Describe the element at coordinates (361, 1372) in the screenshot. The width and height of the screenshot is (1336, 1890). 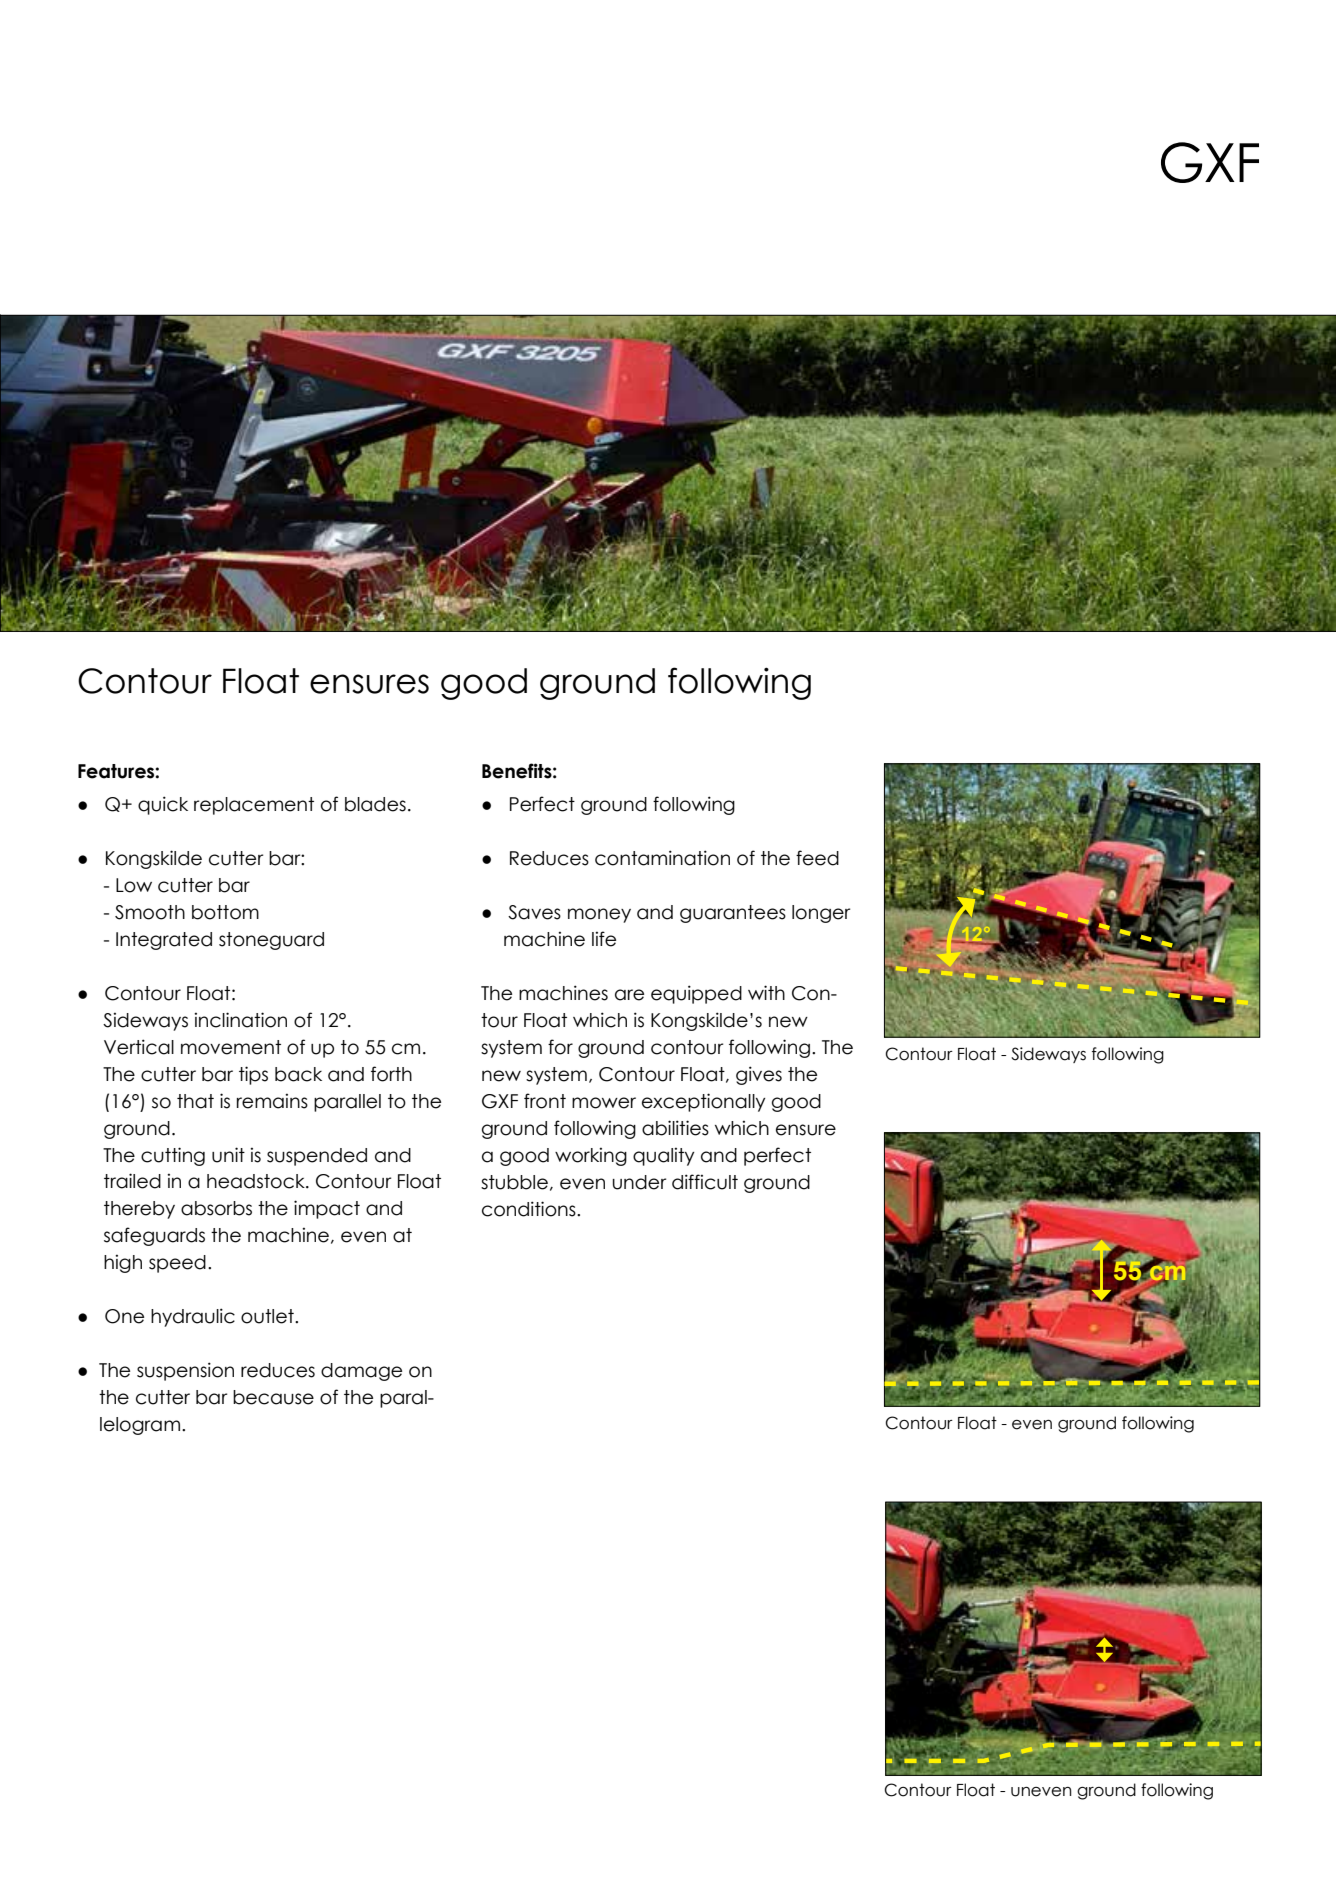
I see `damage` at that location.
